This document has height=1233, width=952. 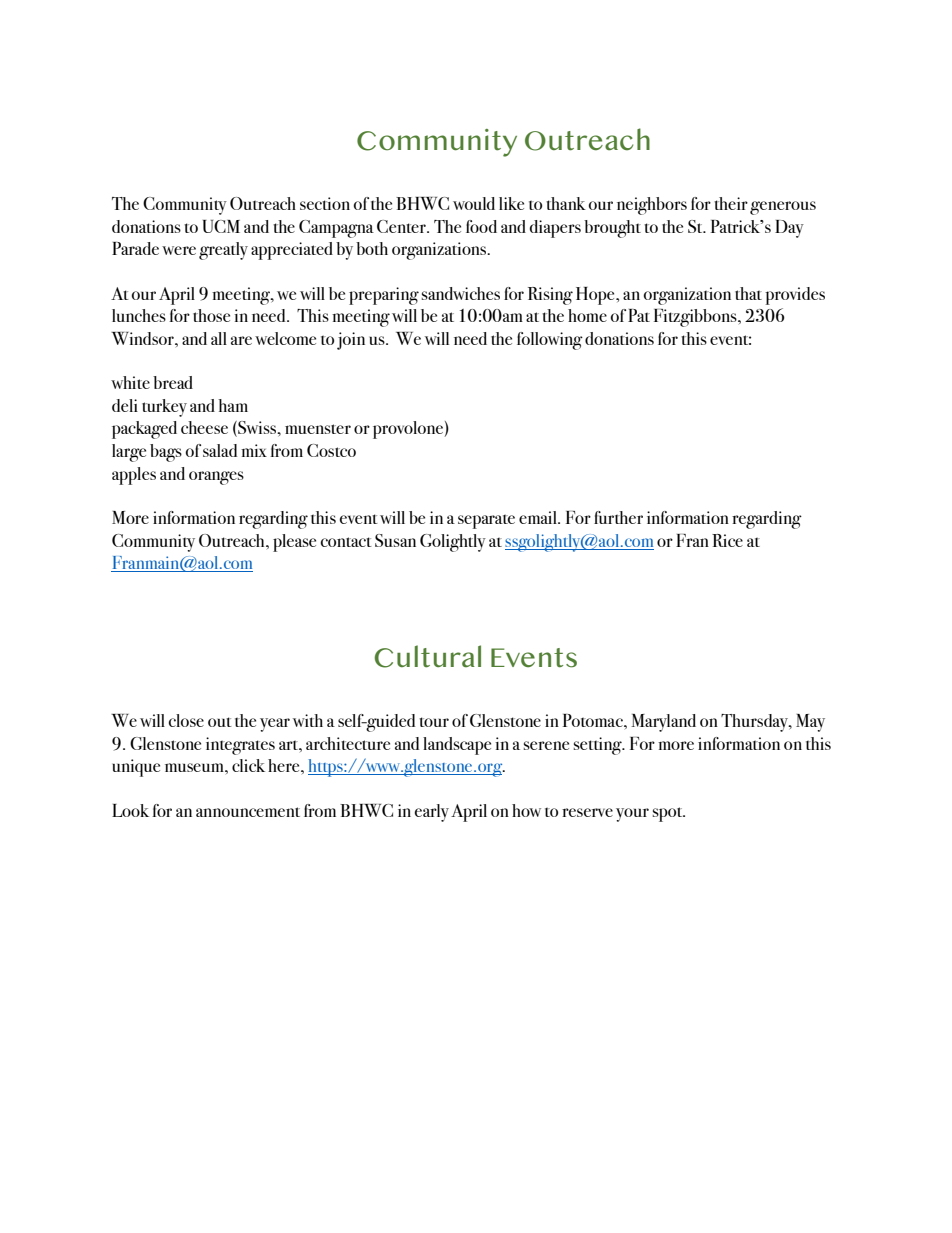 What do you see at coordinates (481, 226) in the document?
I see `food` at bounding box center [481, 226].
